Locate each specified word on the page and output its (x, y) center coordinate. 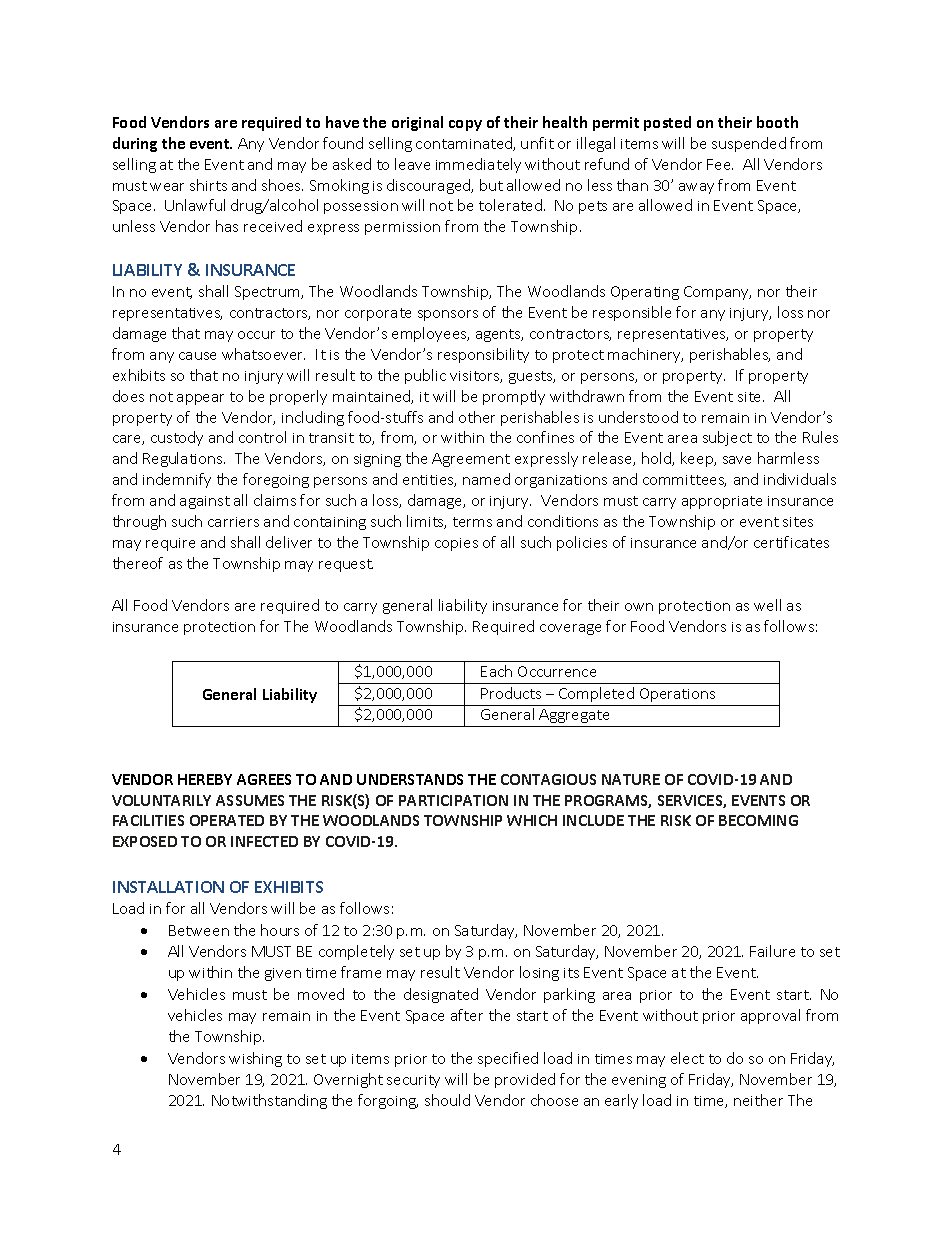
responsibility (483, 355)
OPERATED (227, 820)
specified (508, 1059)
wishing (255, 1059)
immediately (478, 165)
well (767, 605)
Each (496, 671)
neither (758, 1100)
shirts (208, 185)
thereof (138, 563)
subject (727, 438)
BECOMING (758, 820)
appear (200, 399)
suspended (749, 144)
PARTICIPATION (453, 800)
